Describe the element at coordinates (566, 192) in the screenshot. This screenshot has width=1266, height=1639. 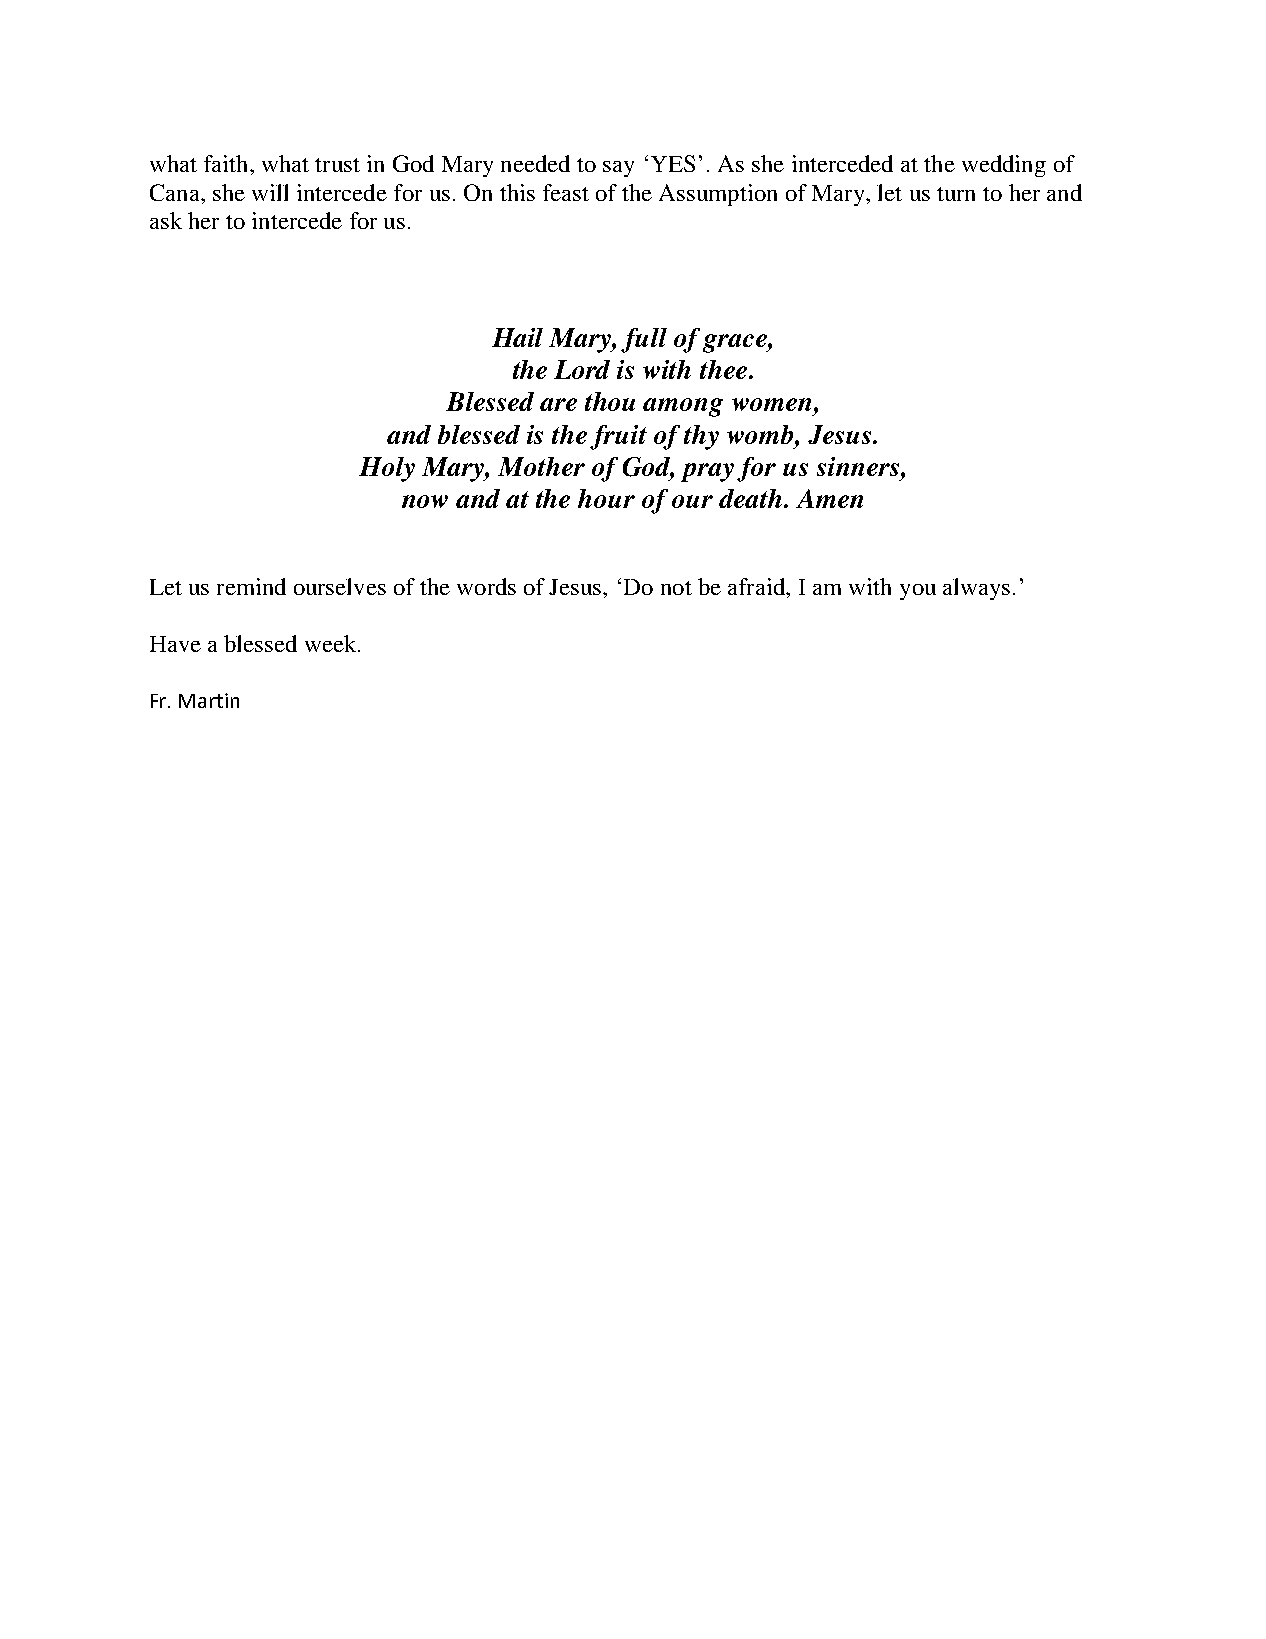
I see `feast` at that location.
